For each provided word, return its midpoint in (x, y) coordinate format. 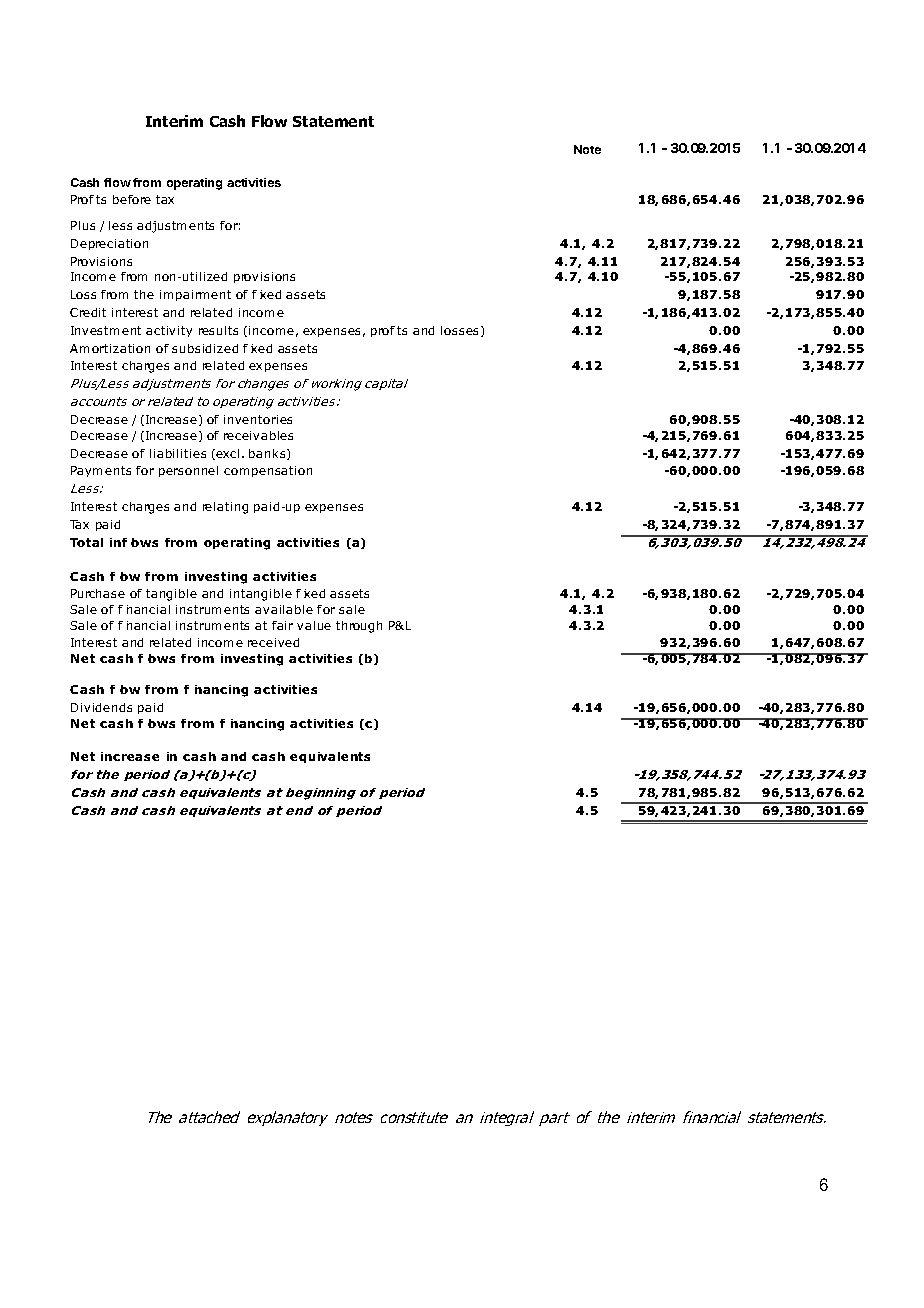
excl (227, 453)
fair (282, 625)
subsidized (205, 348)
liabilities (178, 453)
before (132, 199)
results (218, 330)
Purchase (98, 593)
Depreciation (109, 244)
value (314, 625)
